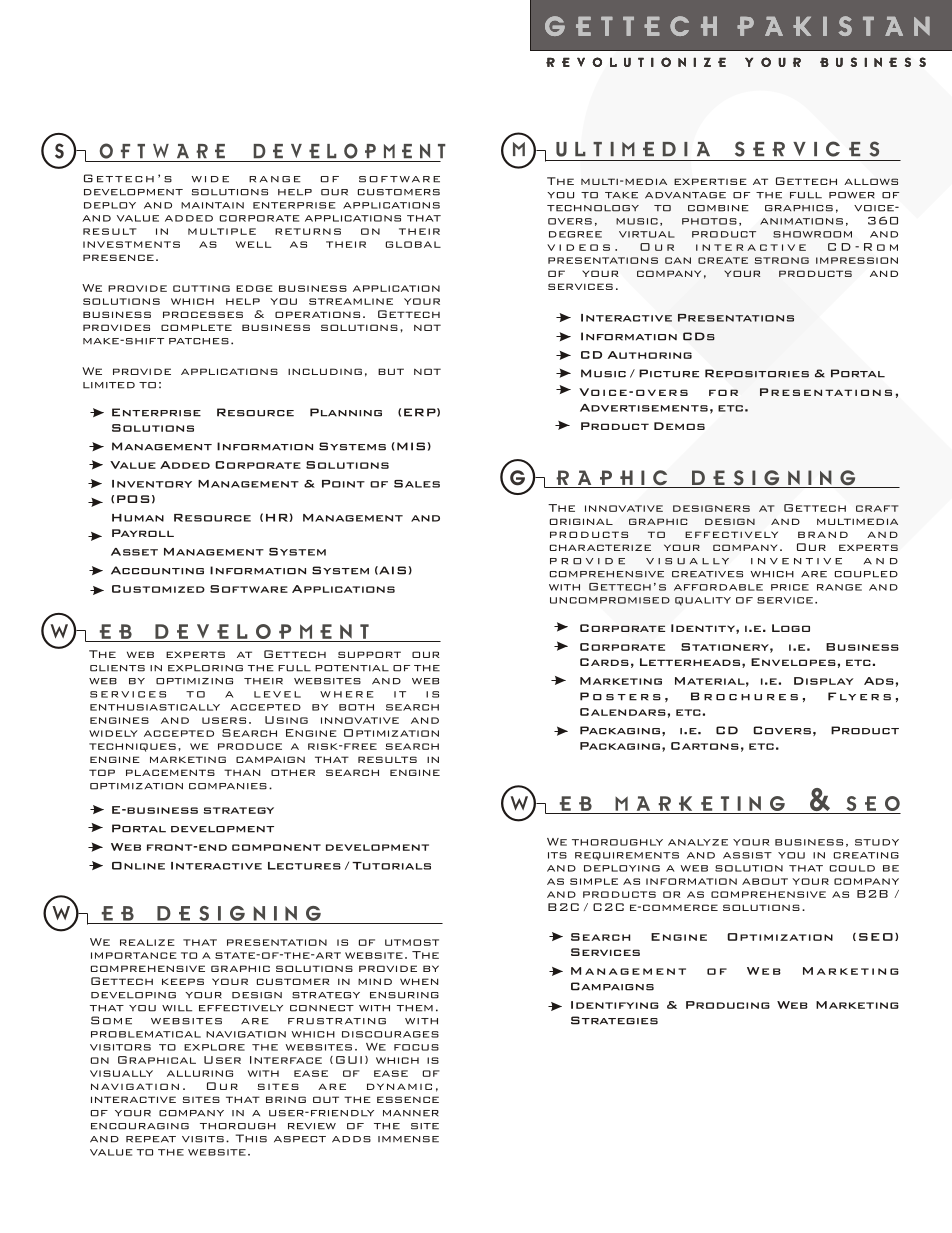 Image resolution: width=952 pixels, height=1233 pixels. What do you see at coordinates (833, 26) in the page?
I see `PAKISTAN` at bounding box center [833, 26].
